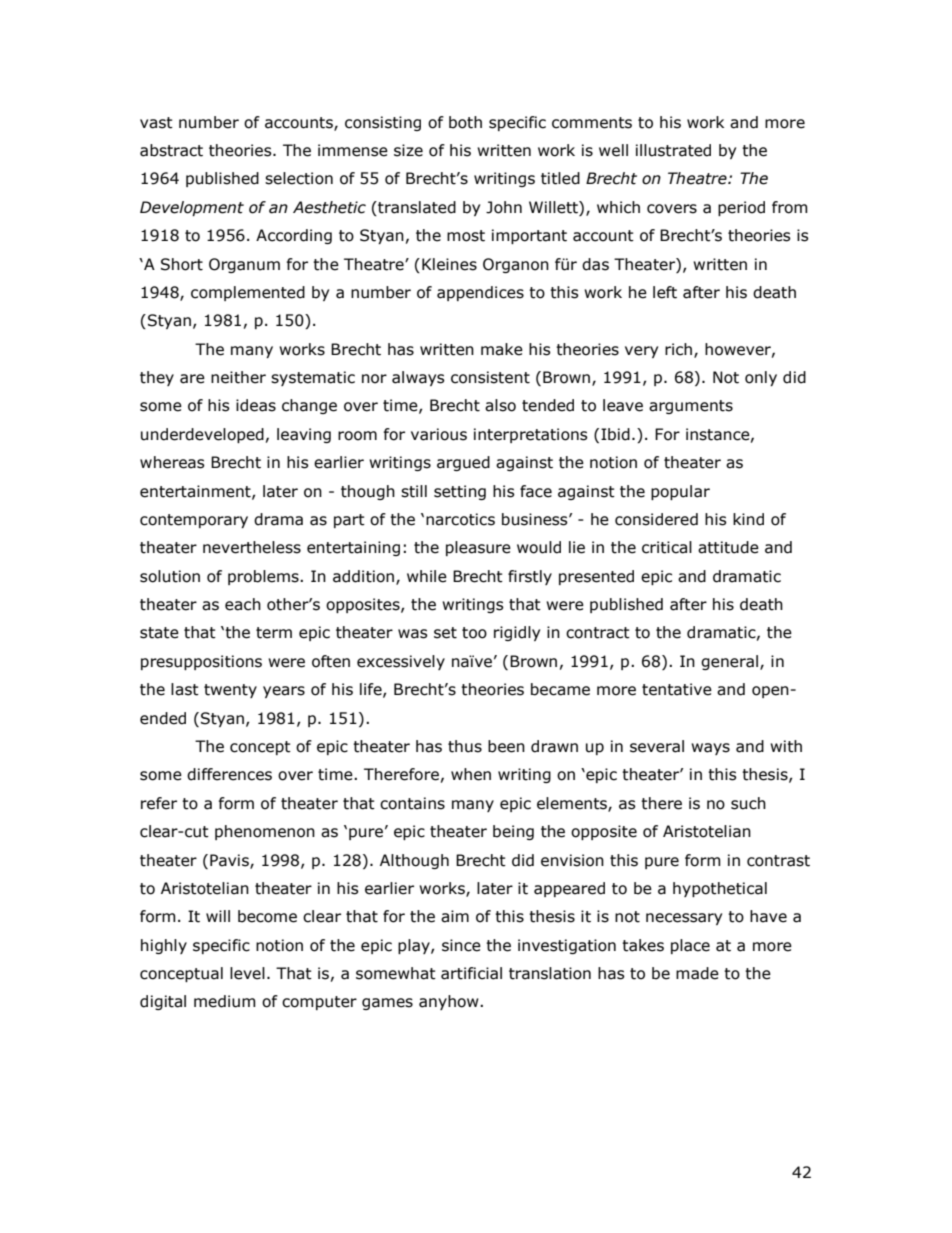 The width and height of the page is (952, 1233). What do you see at coordinates (247, 973) in the page?
I see `level` at bounding box center [247, 973].
